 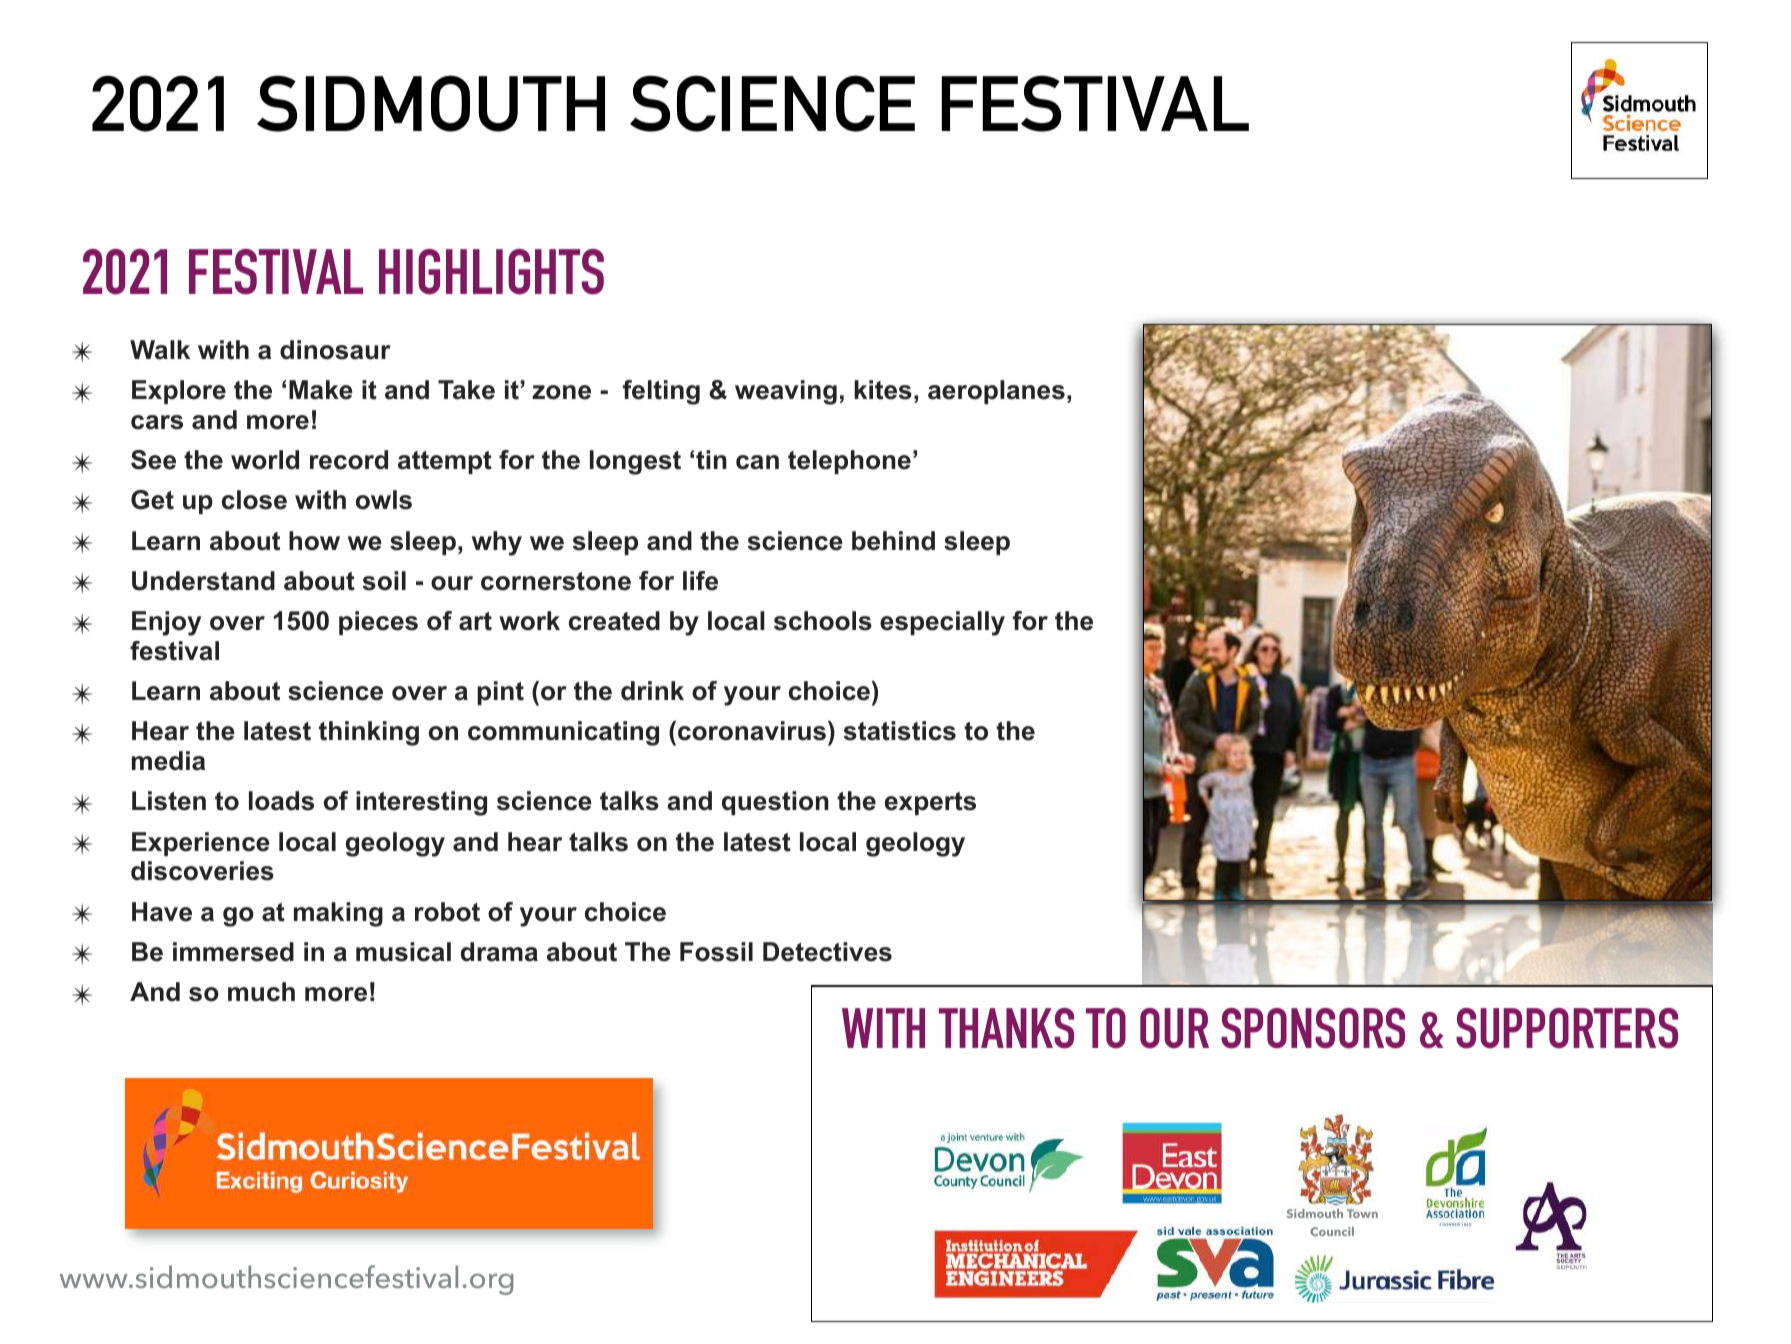 What do you see at coordinates (883, 390) in the page?
I see `kites` at bounding box center [883, 390].
